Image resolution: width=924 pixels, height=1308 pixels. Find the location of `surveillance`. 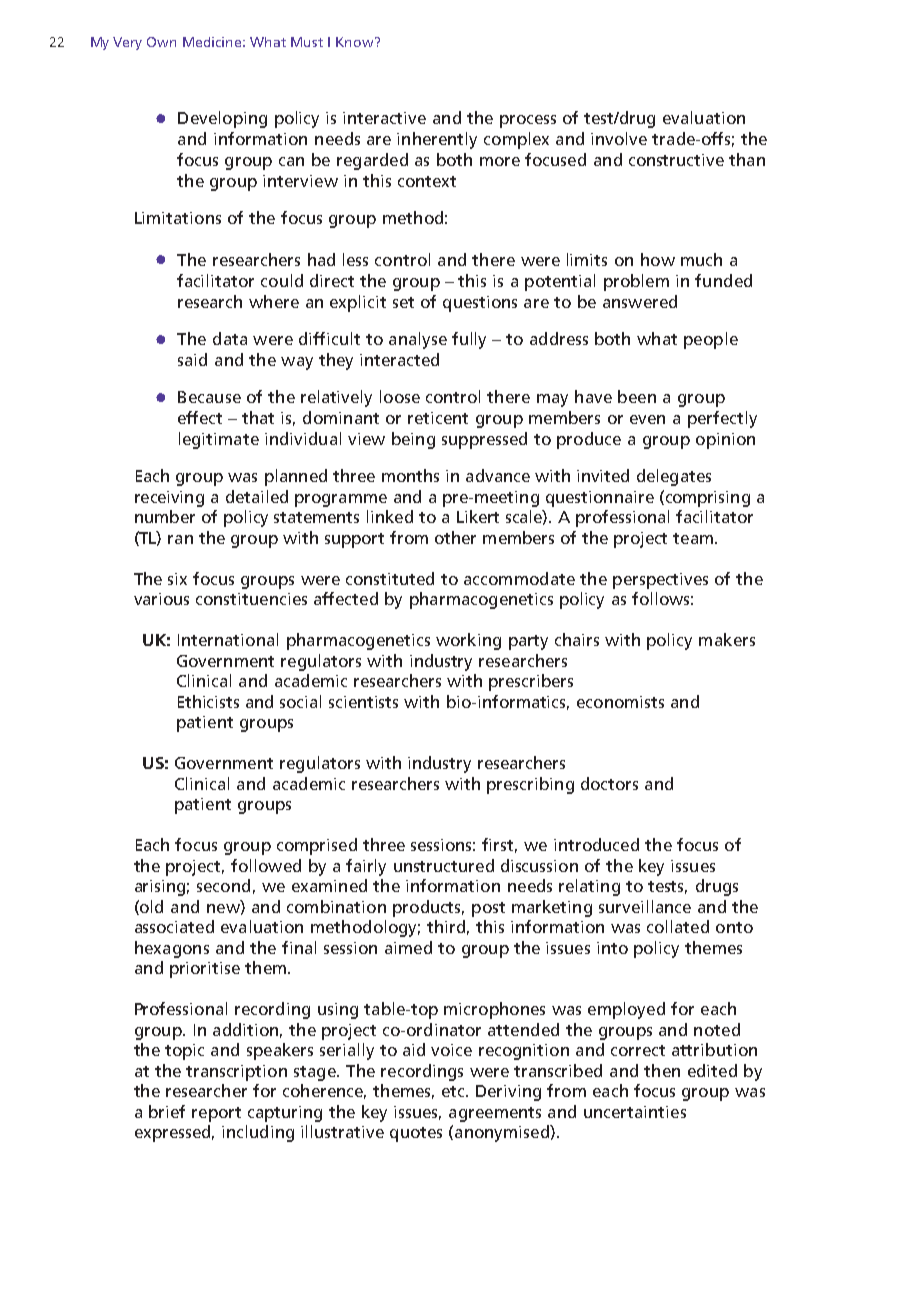

surveillance is located at coordinates (645, 906).
